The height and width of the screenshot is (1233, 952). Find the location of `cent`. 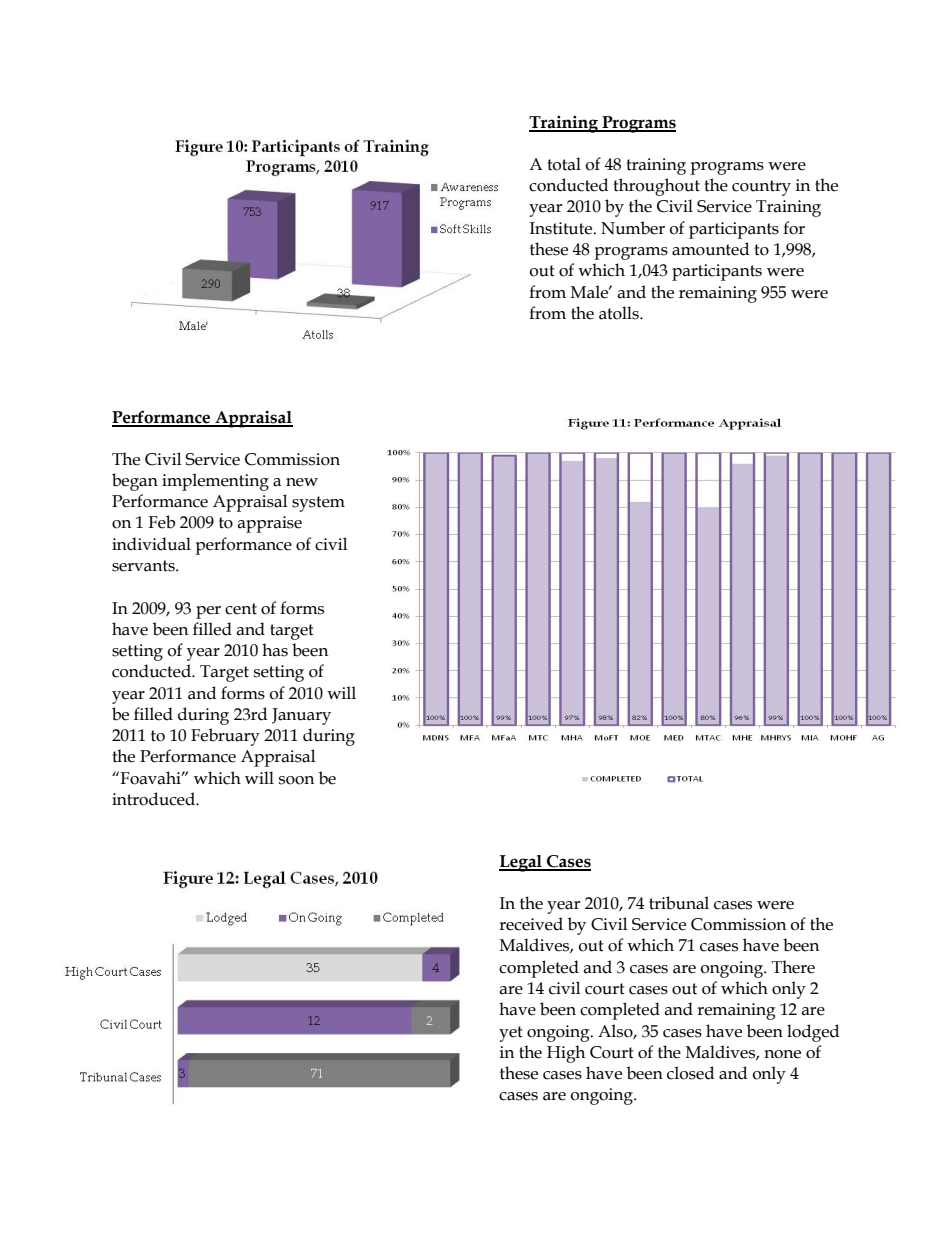

cent is located at coordinates (241, 609).
